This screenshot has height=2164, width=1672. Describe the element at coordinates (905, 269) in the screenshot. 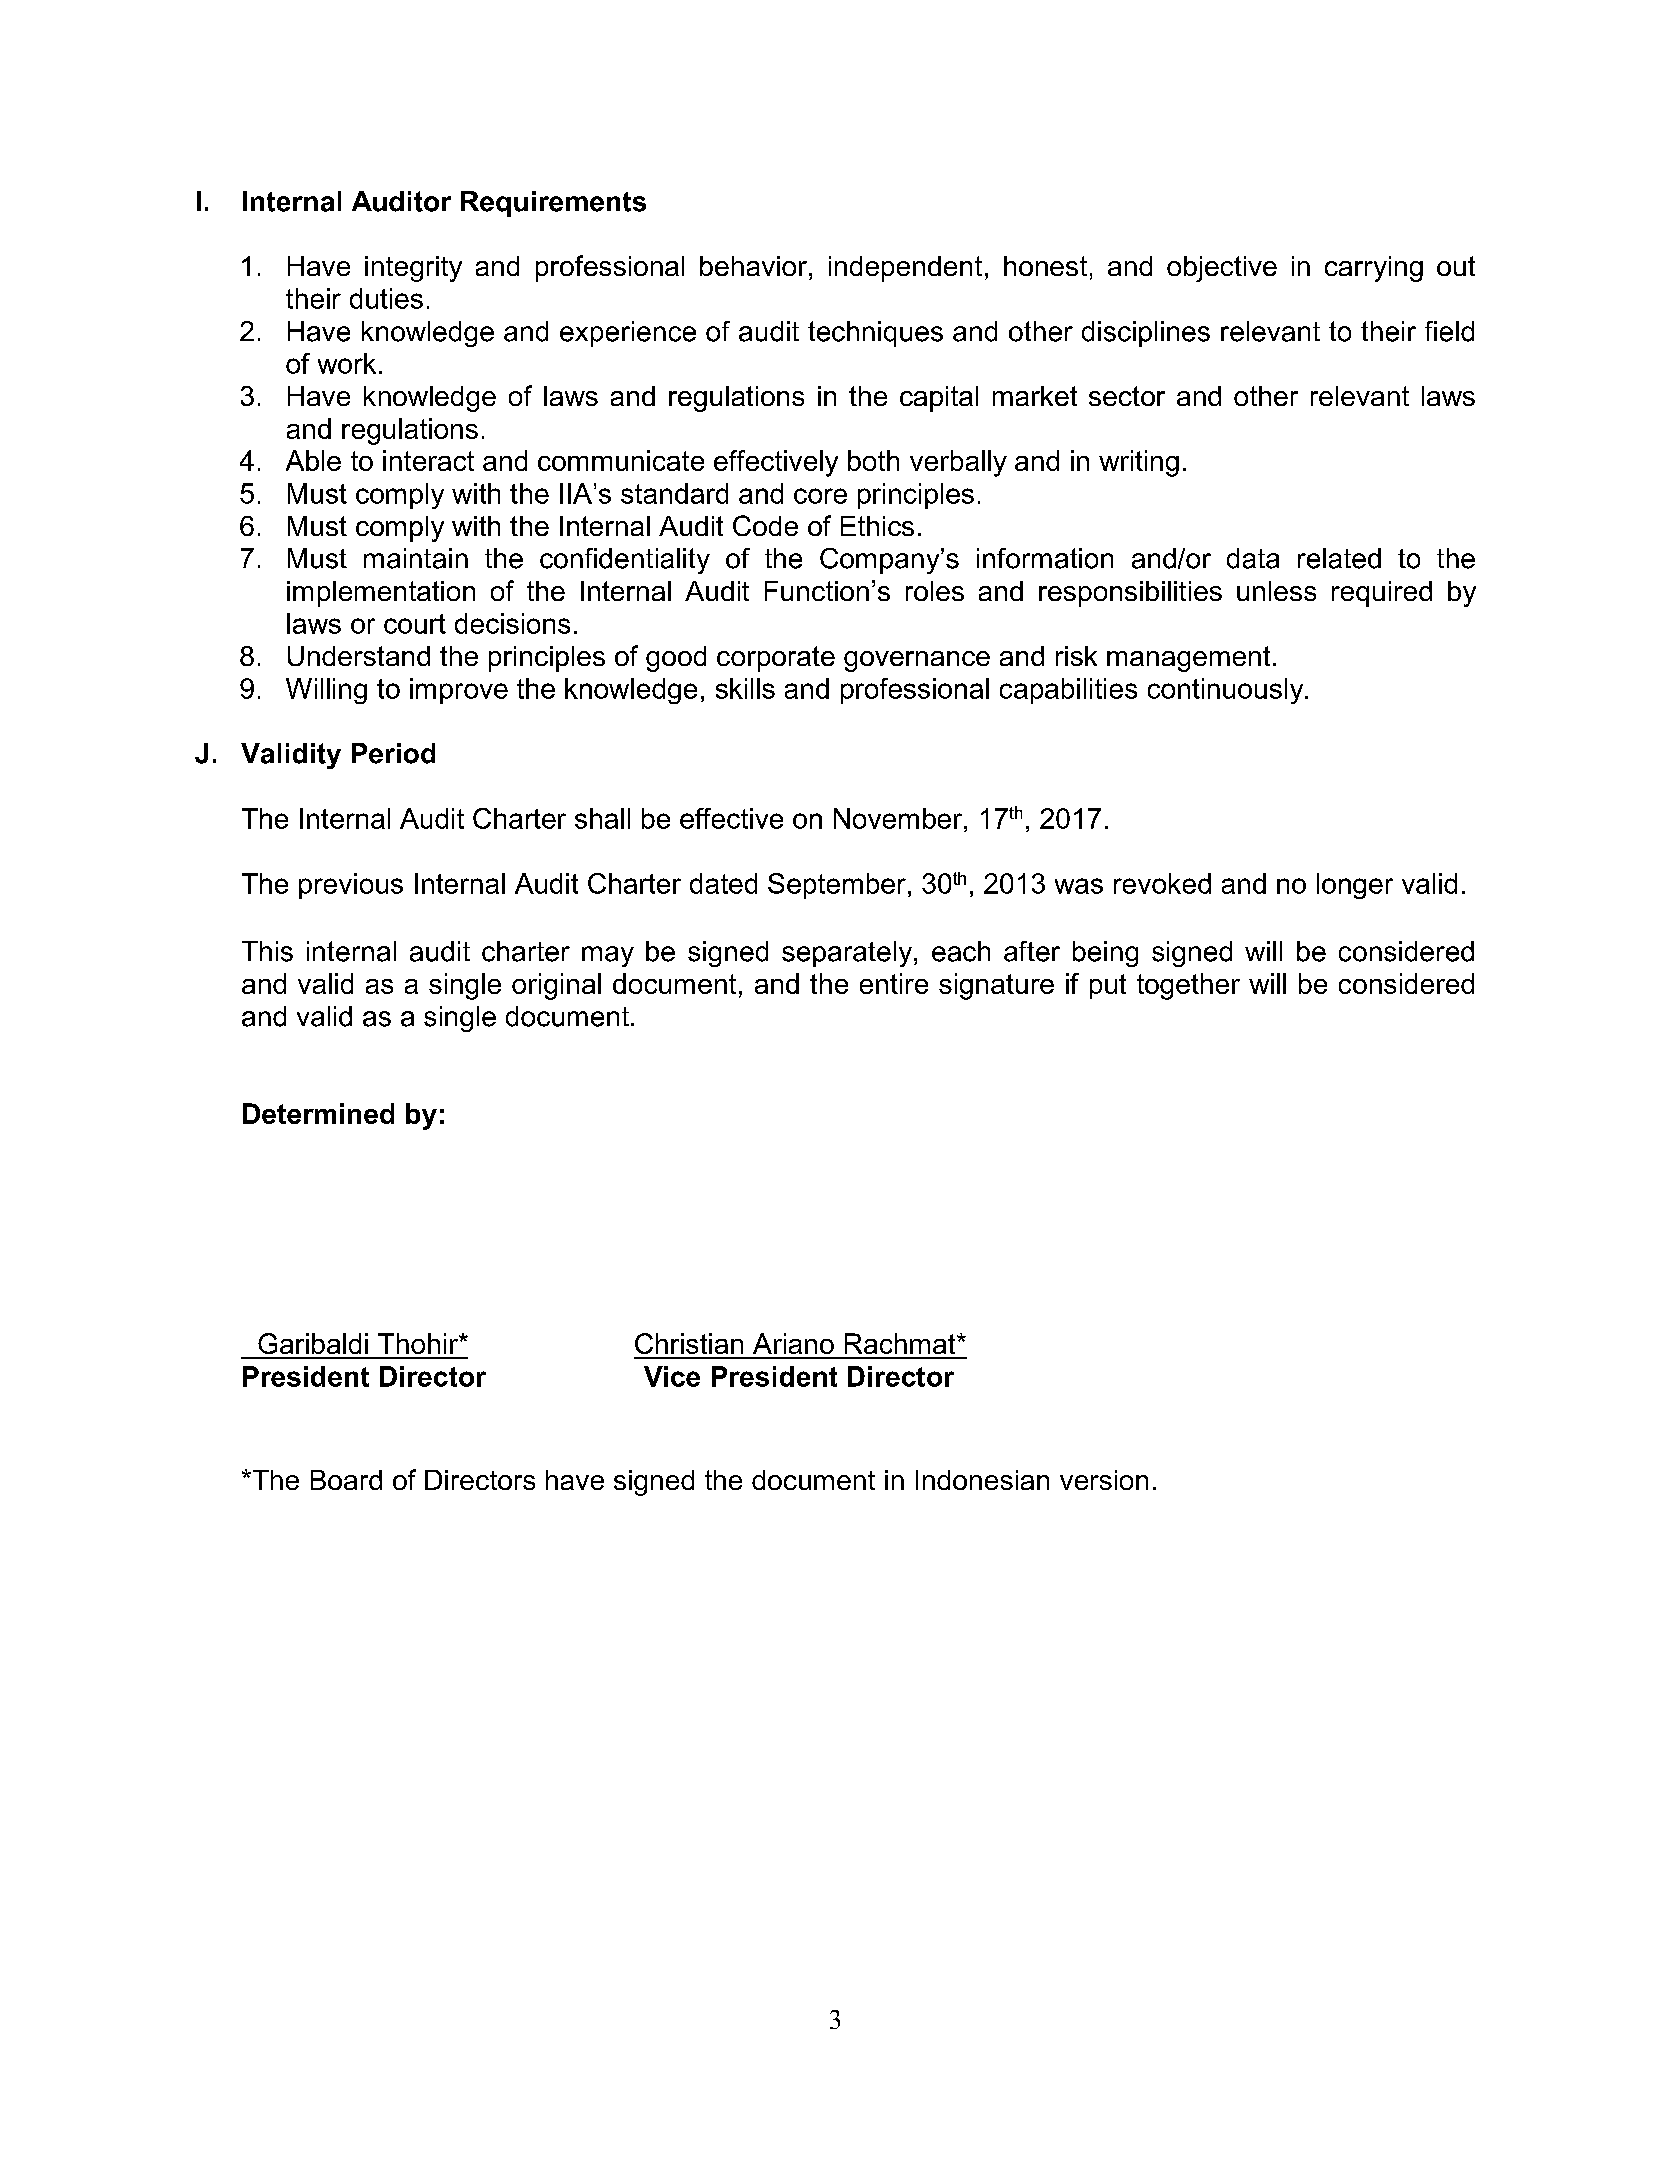

I see `independent` at that location.
